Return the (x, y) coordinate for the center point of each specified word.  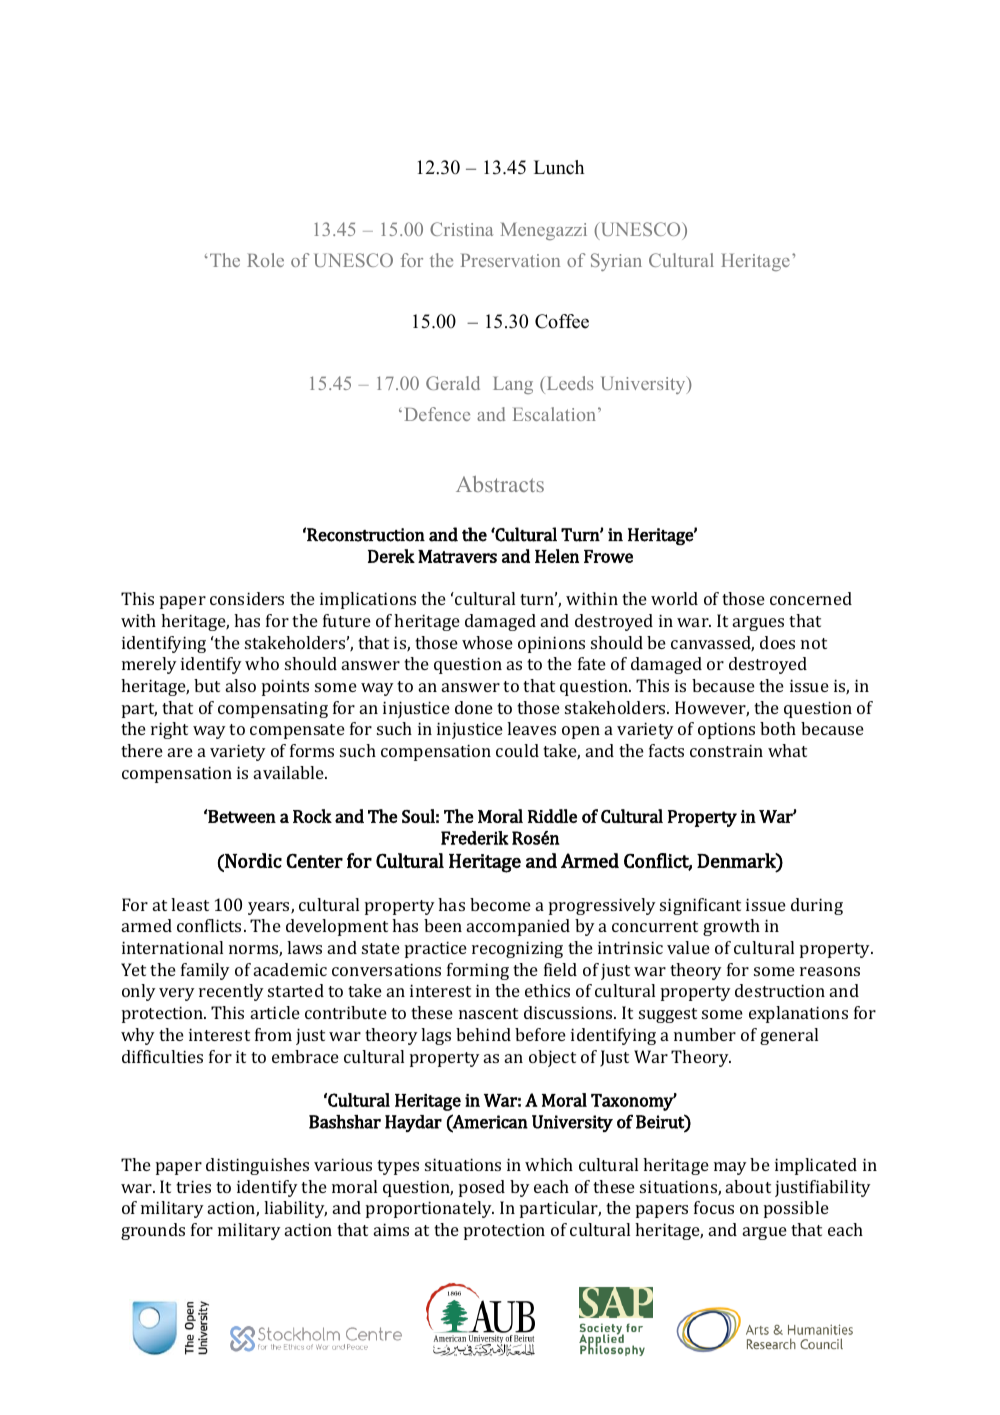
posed (482, 1188)
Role (265, 260)
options (726, 730)
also (241, 685)
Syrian (616, 262)
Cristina (461, 229)
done (474, 707)
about (748, 1186)
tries (193, 1186)
